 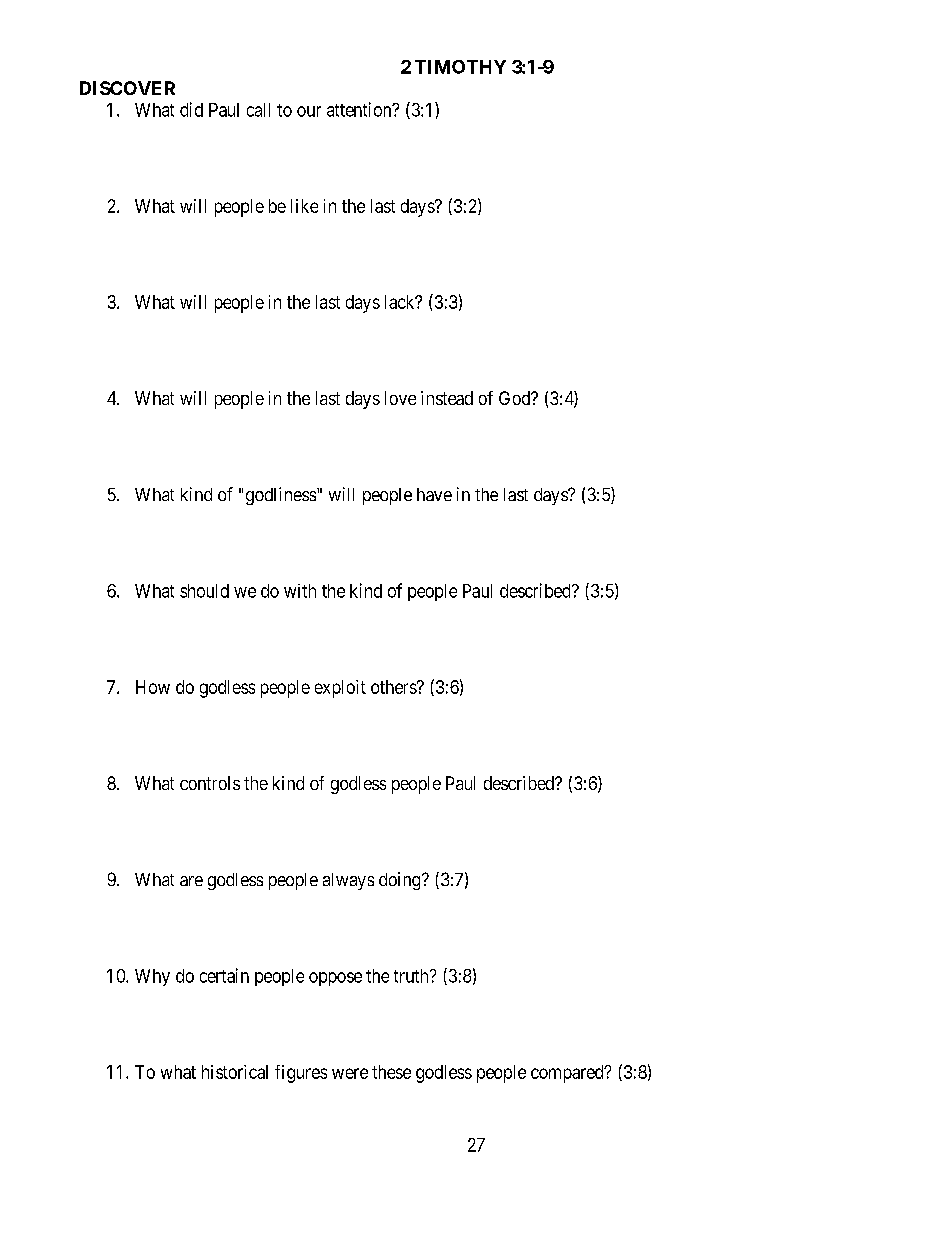 What do you see at coordinates (191, 109) in the document?
I see `did` at bounding box center [191, 109].
